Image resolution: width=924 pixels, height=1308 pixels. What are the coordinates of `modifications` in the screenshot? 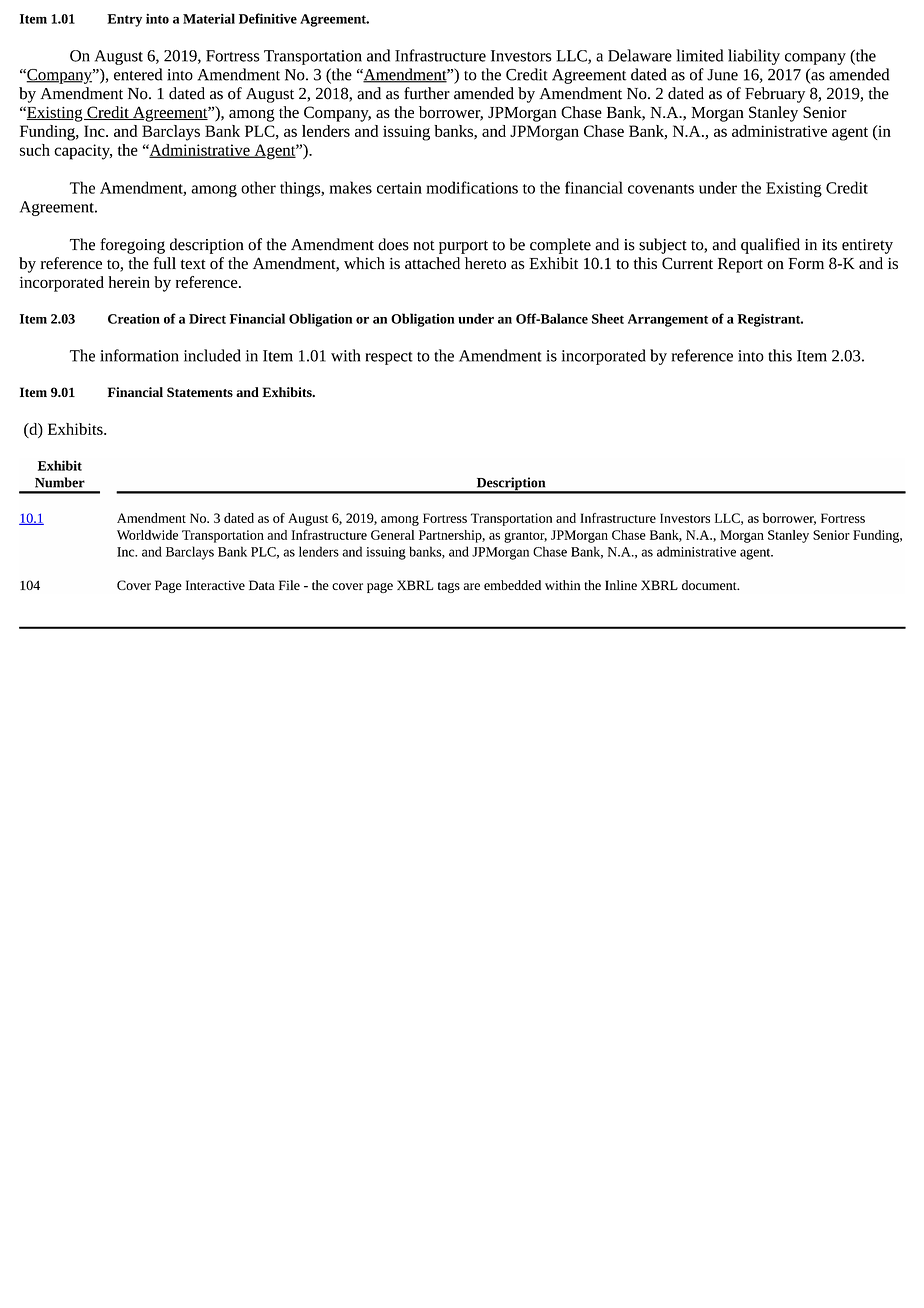 It's located at (472, 187).
